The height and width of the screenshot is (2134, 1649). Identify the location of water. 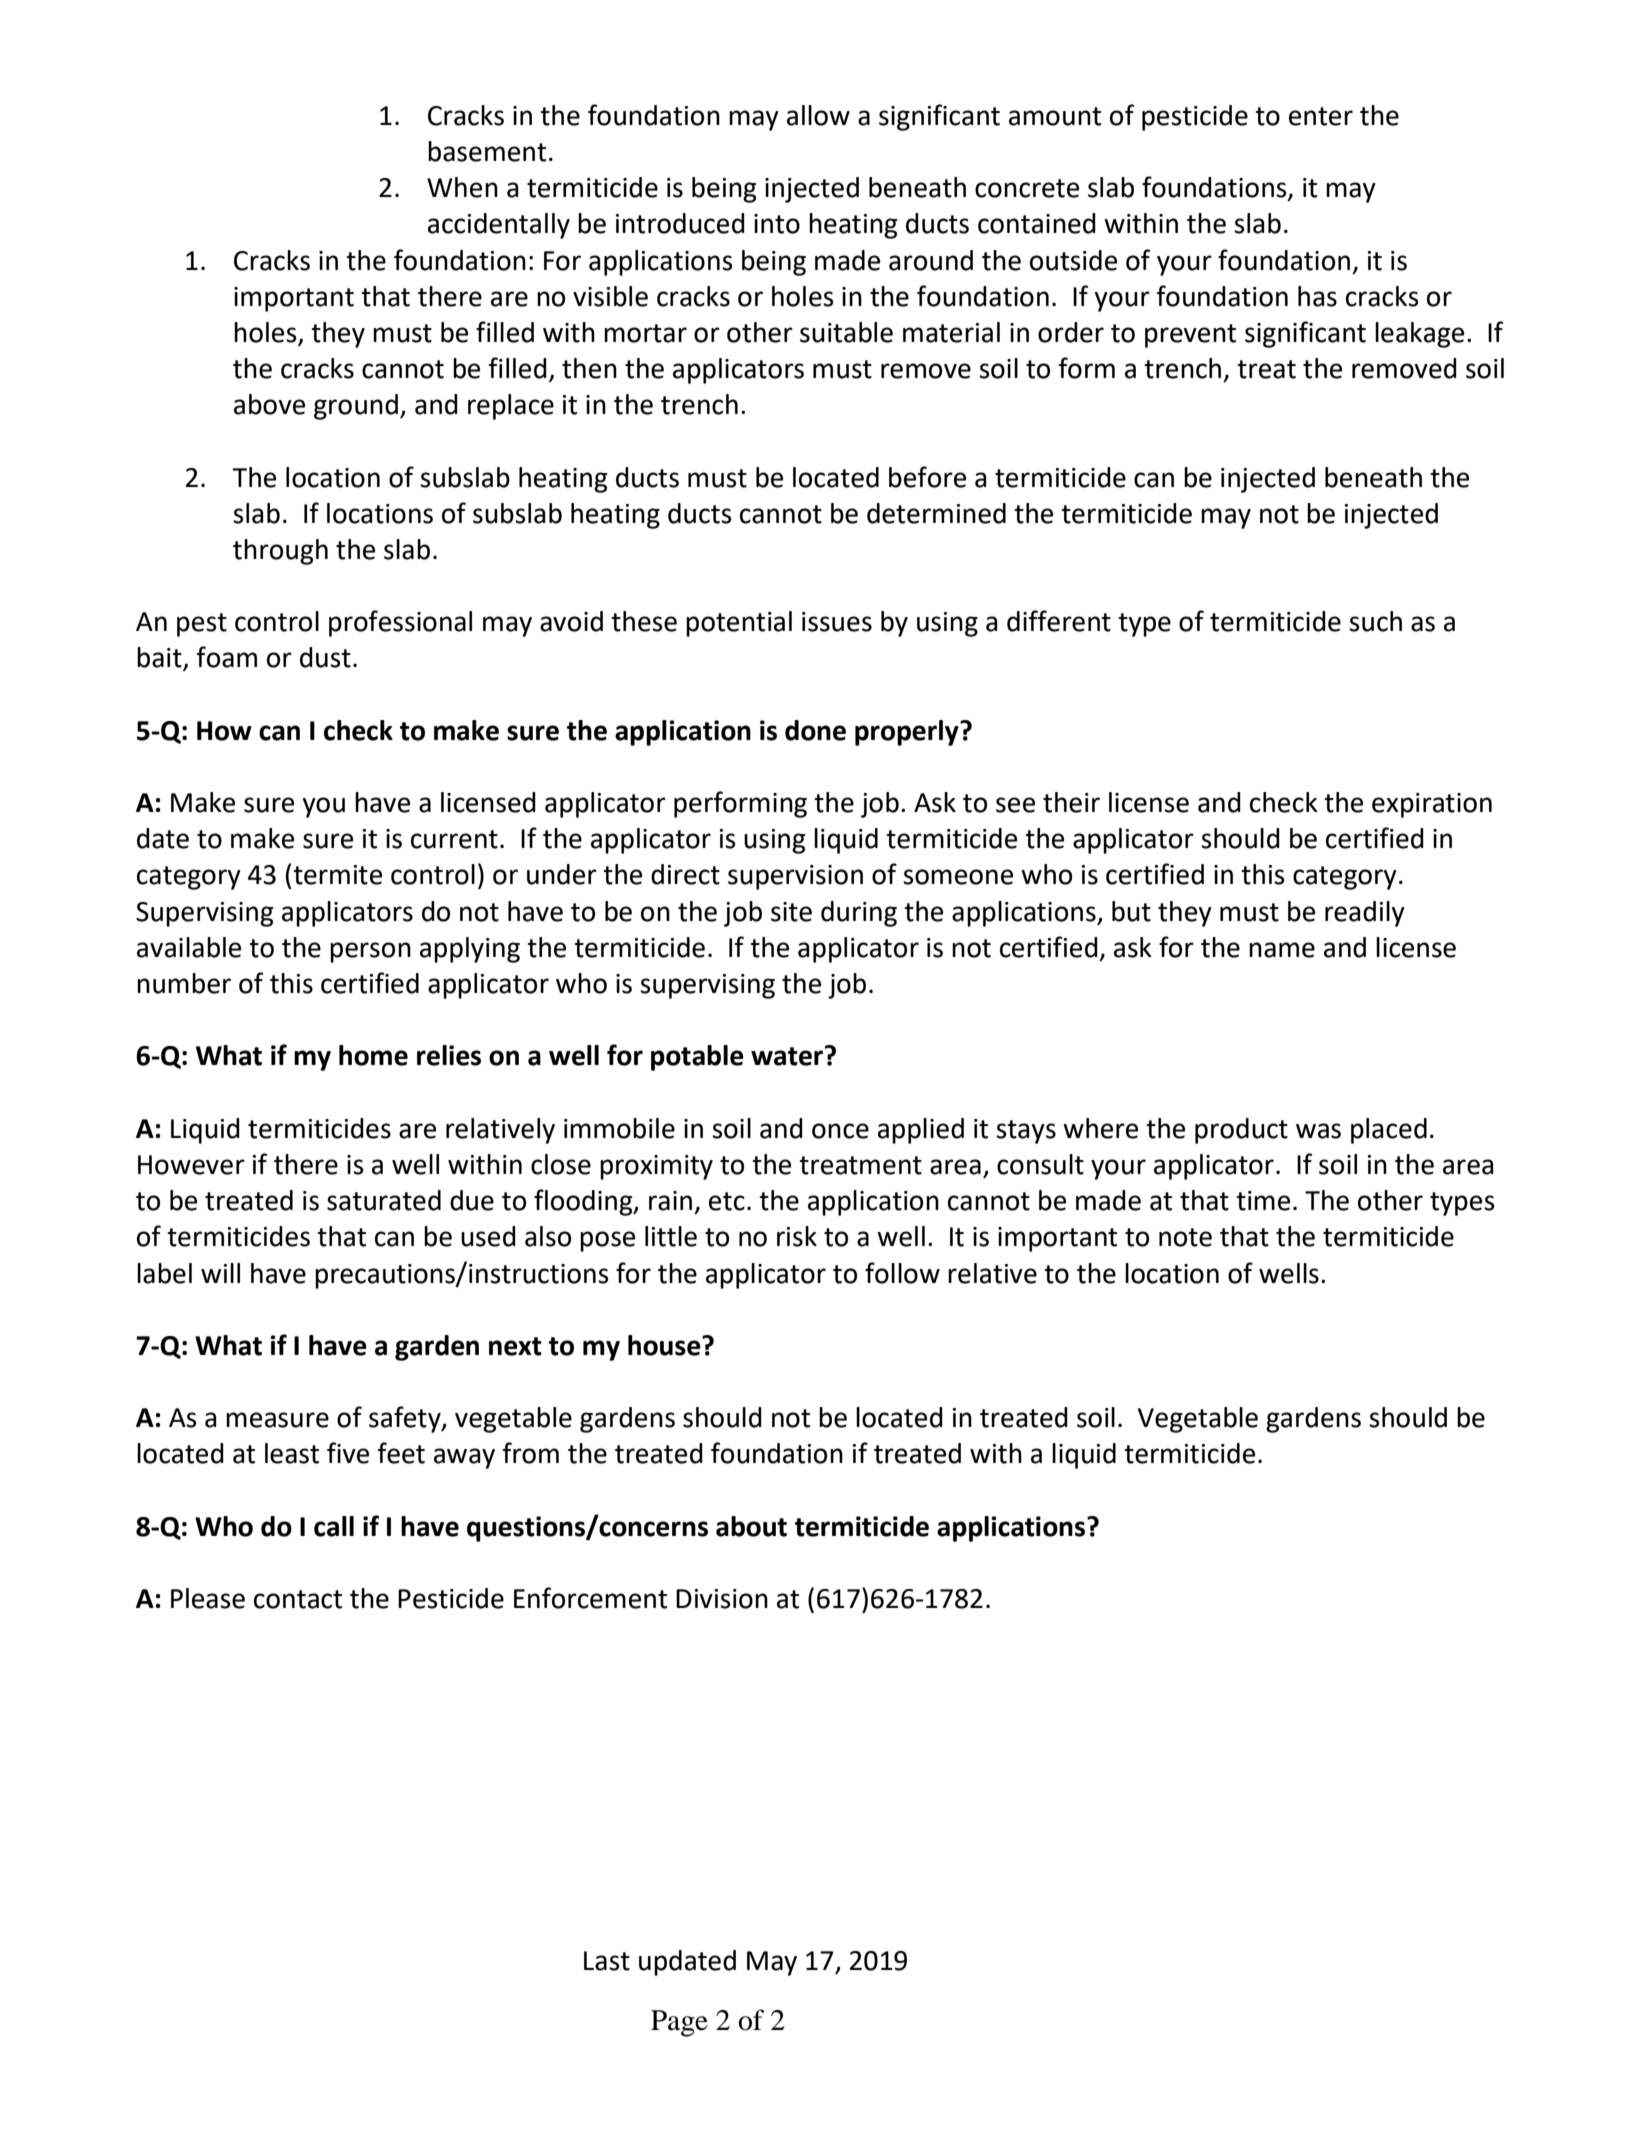
(788, 1056).
